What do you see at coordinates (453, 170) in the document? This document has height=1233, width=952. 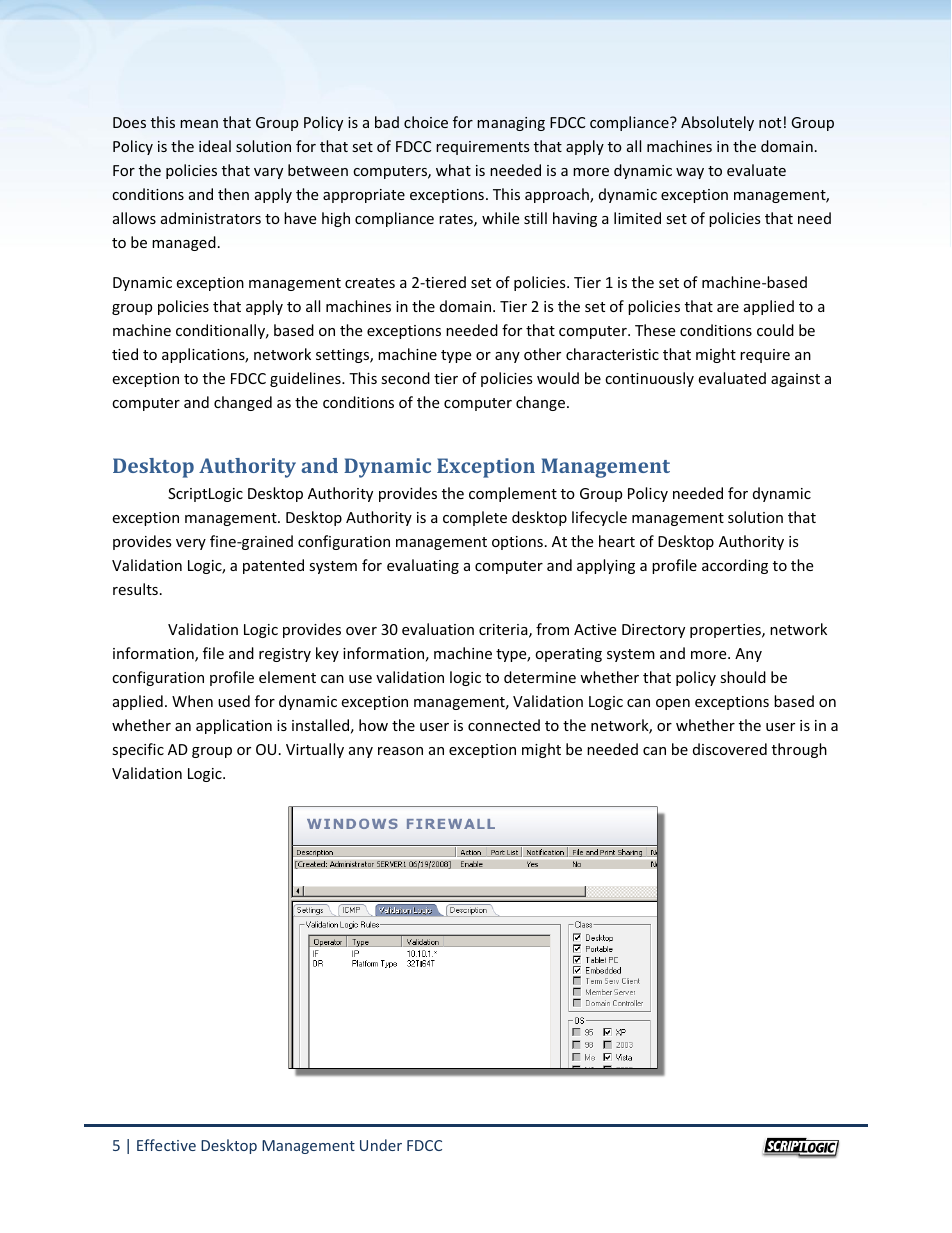 I see `what` at bounding box center [453, 170].
